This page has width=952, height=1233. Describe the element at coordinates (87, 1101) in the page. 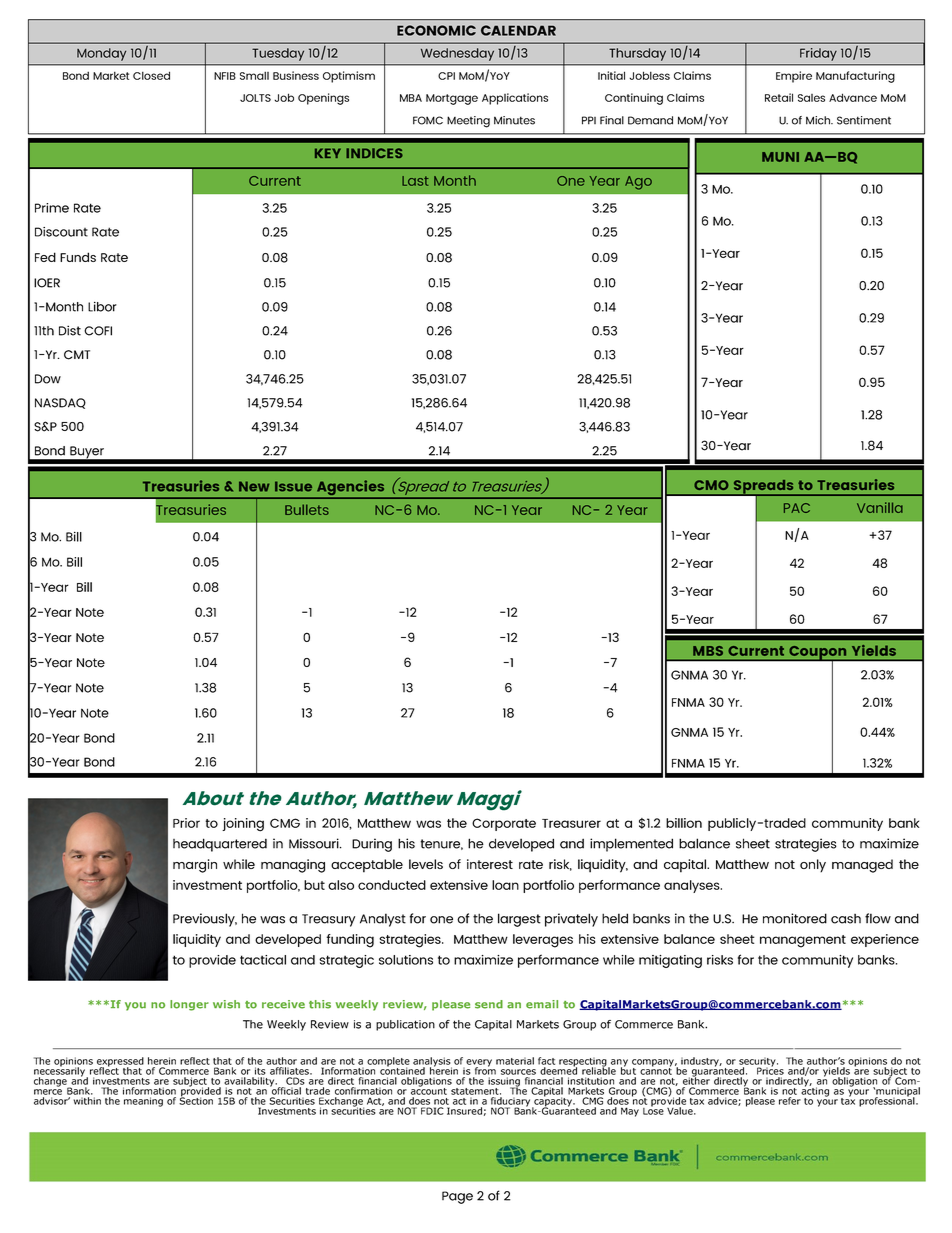

I see `within` at that location.
